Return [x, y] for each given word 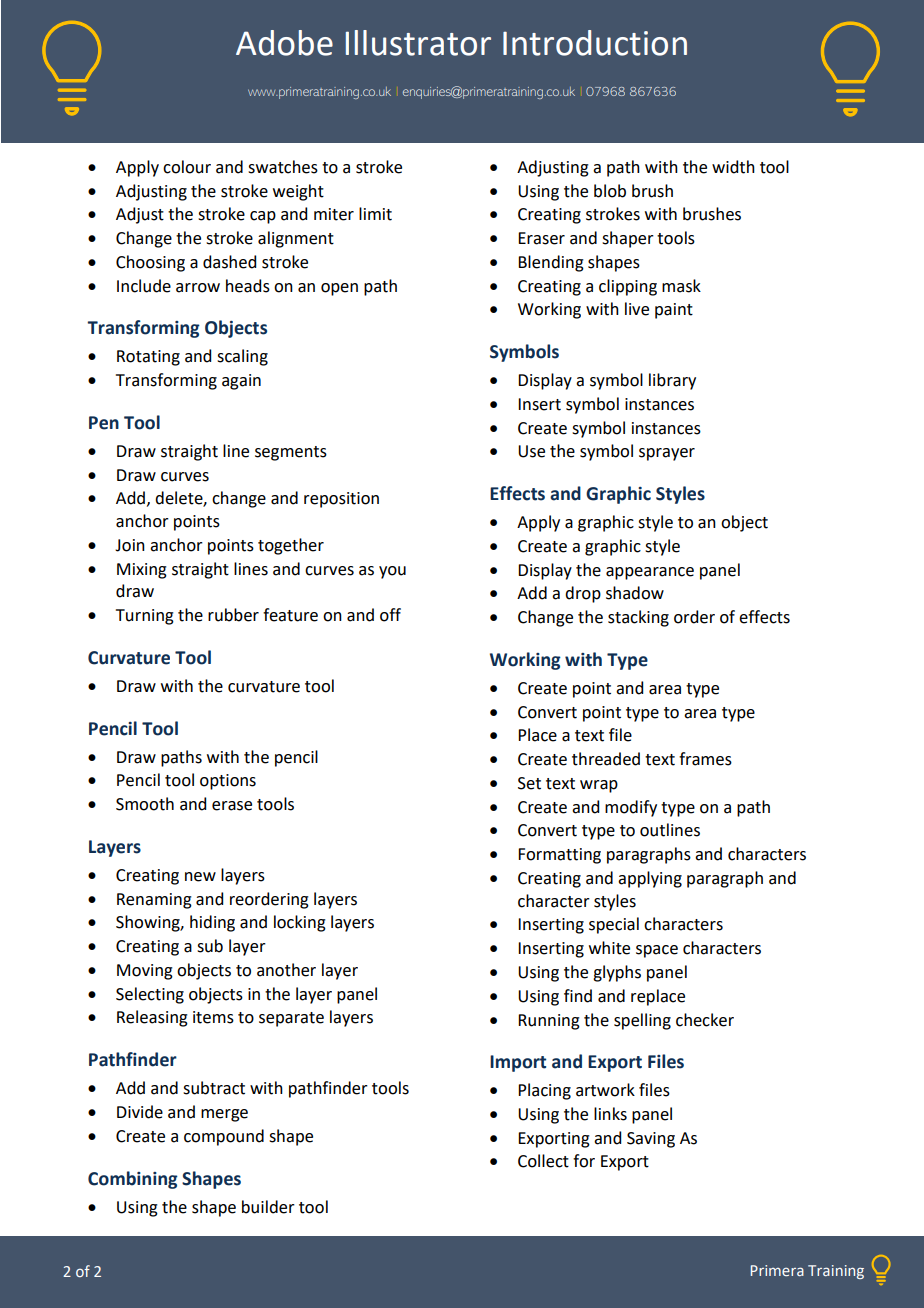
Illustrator [418, 43]
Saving [651, 1140]
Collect [543, 1161]
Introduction [595, 43]
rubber [233, 615]
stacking [638, 618]
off [390, 615]
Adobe [284, 43]
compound [224, 1137]
